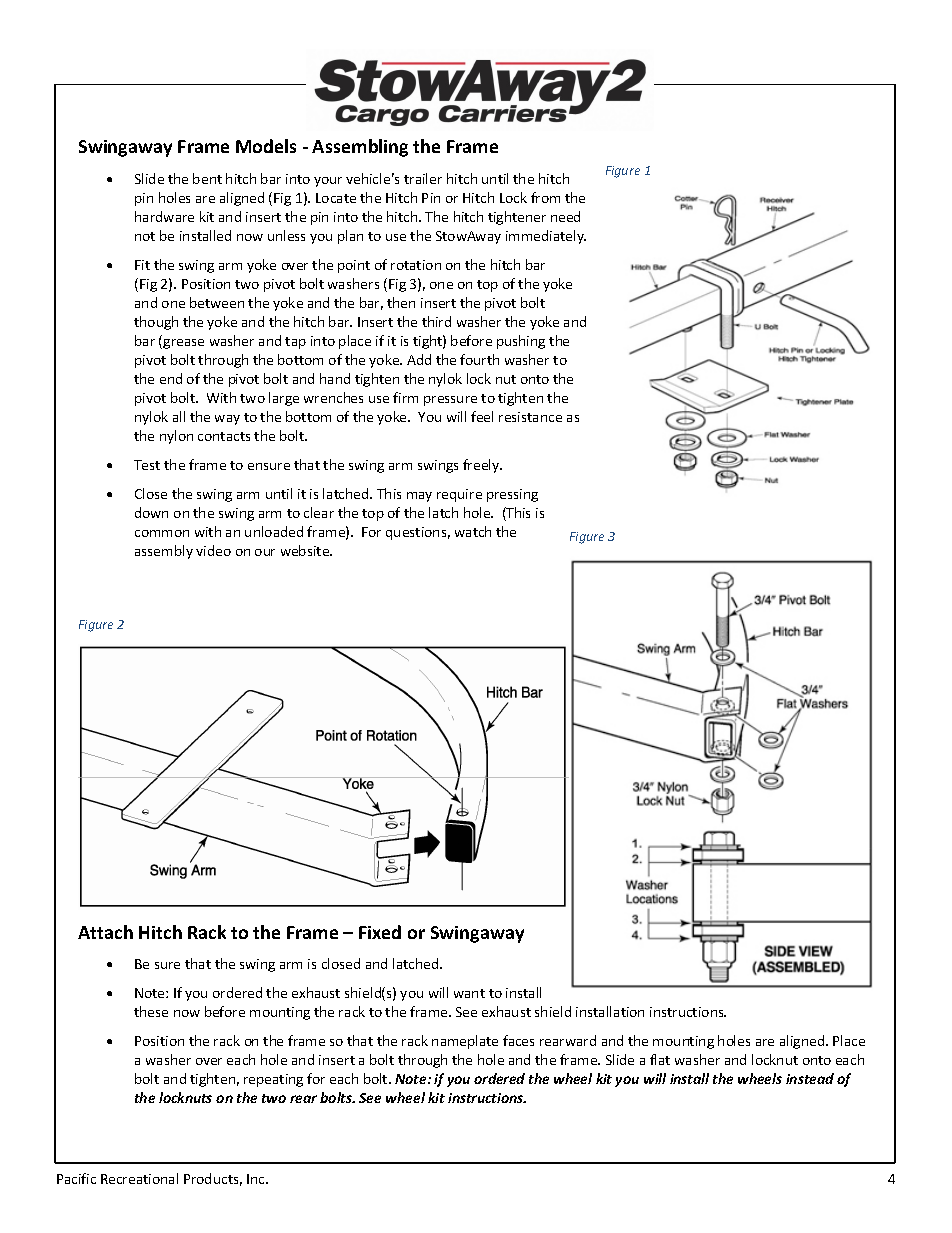 The height and width of the page is (1233, 952). What do you see at coordinates (482, 416) in the page?
I see `feel` at bounding box center [482, 416].
